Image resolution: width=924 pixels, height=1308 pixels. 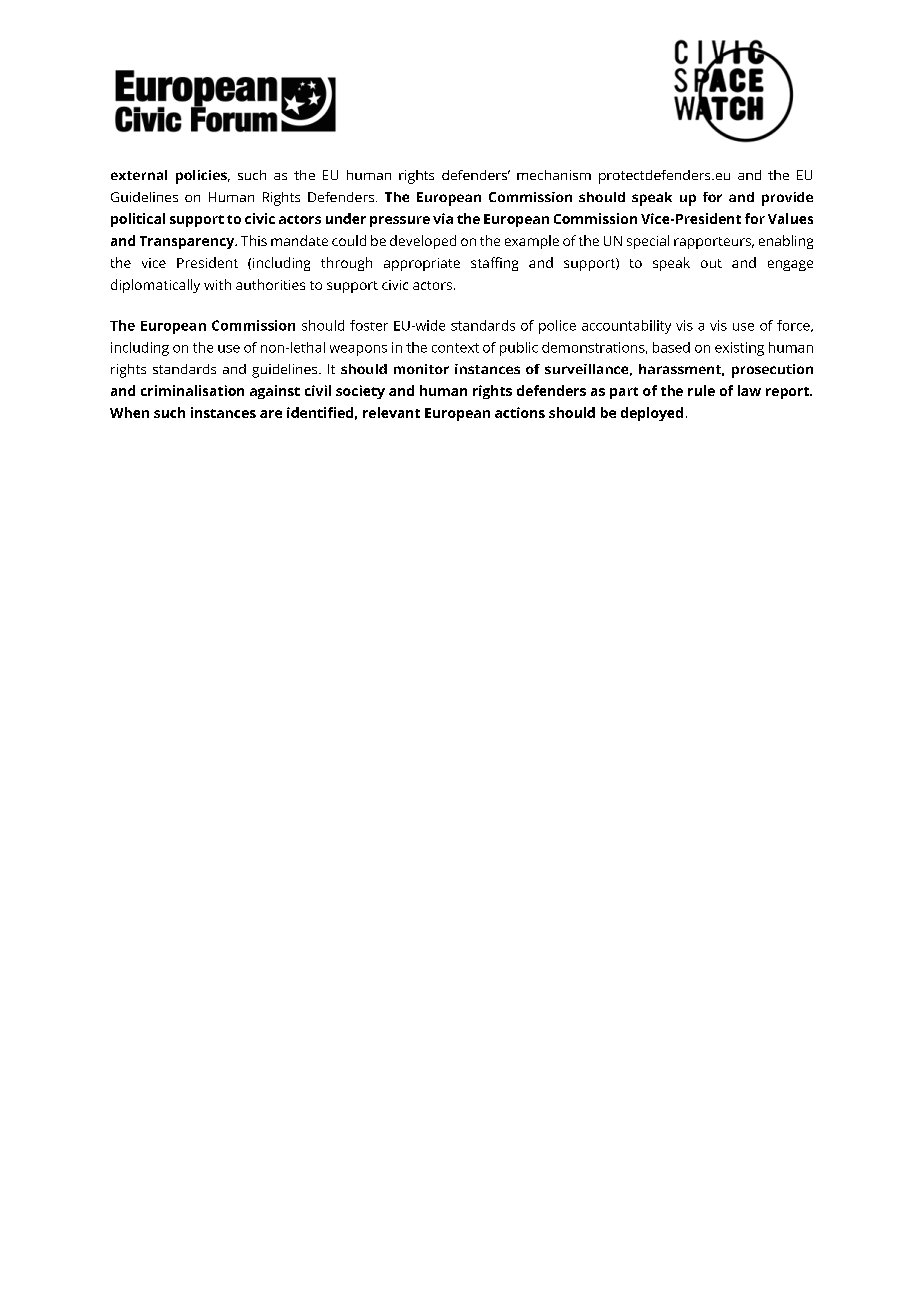 I want to click on provide, so click(x=787, y=199).
